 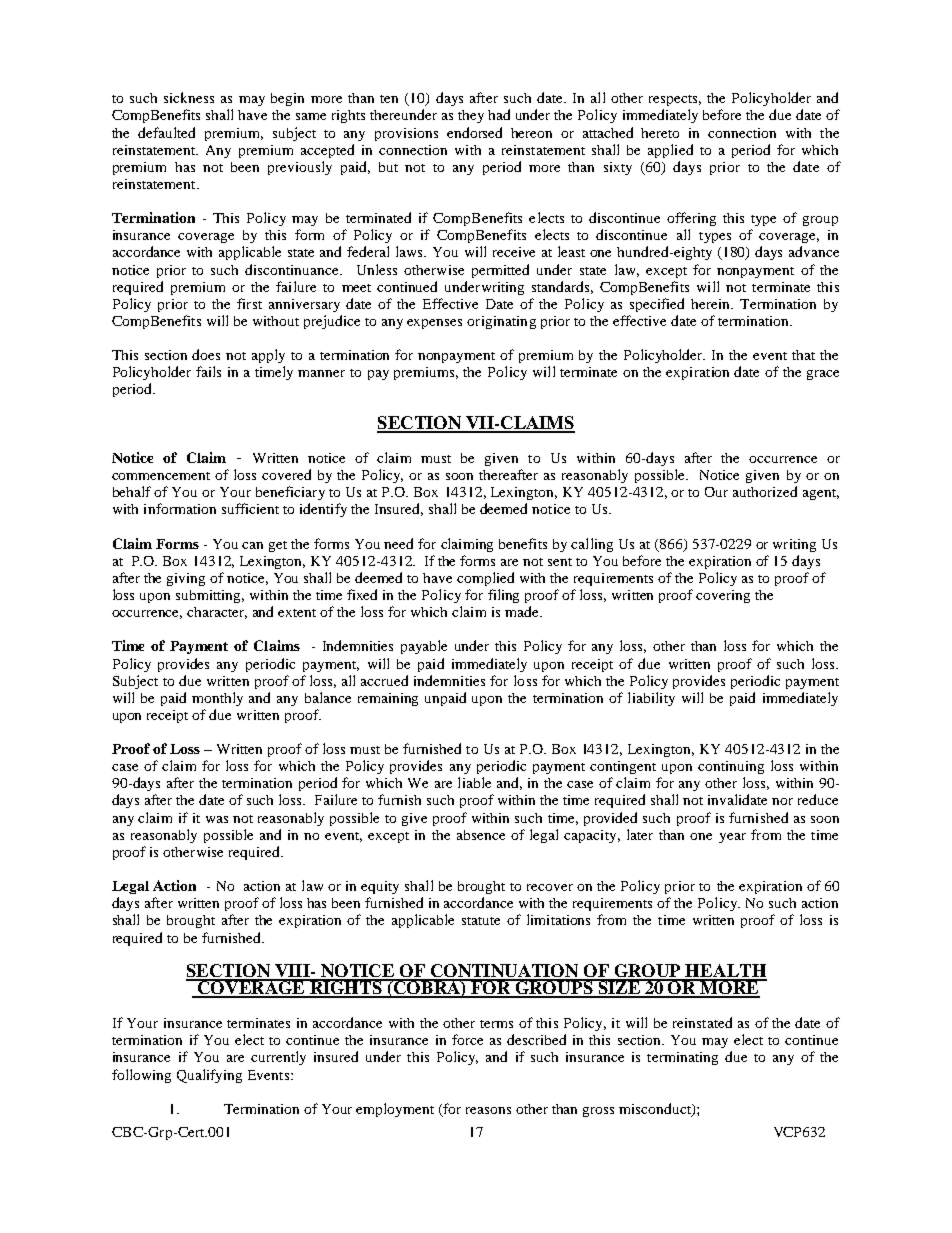 What do you see at coordinates (481, 835) in the document?
I see `absence` at bounding box center [481, 835].
